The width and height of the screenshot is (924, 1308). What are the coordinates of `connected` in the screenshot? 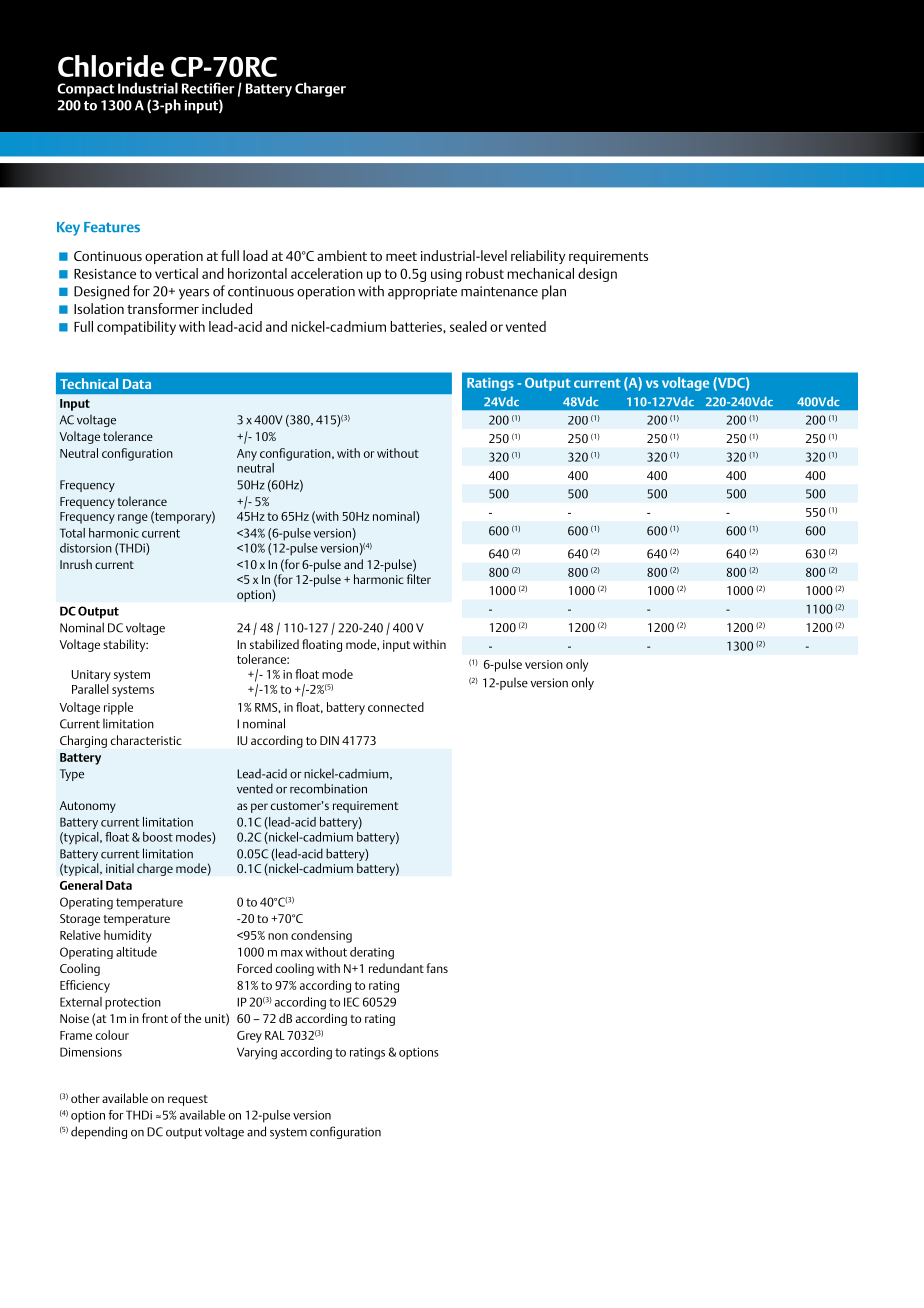 It's located at (396, 707).
